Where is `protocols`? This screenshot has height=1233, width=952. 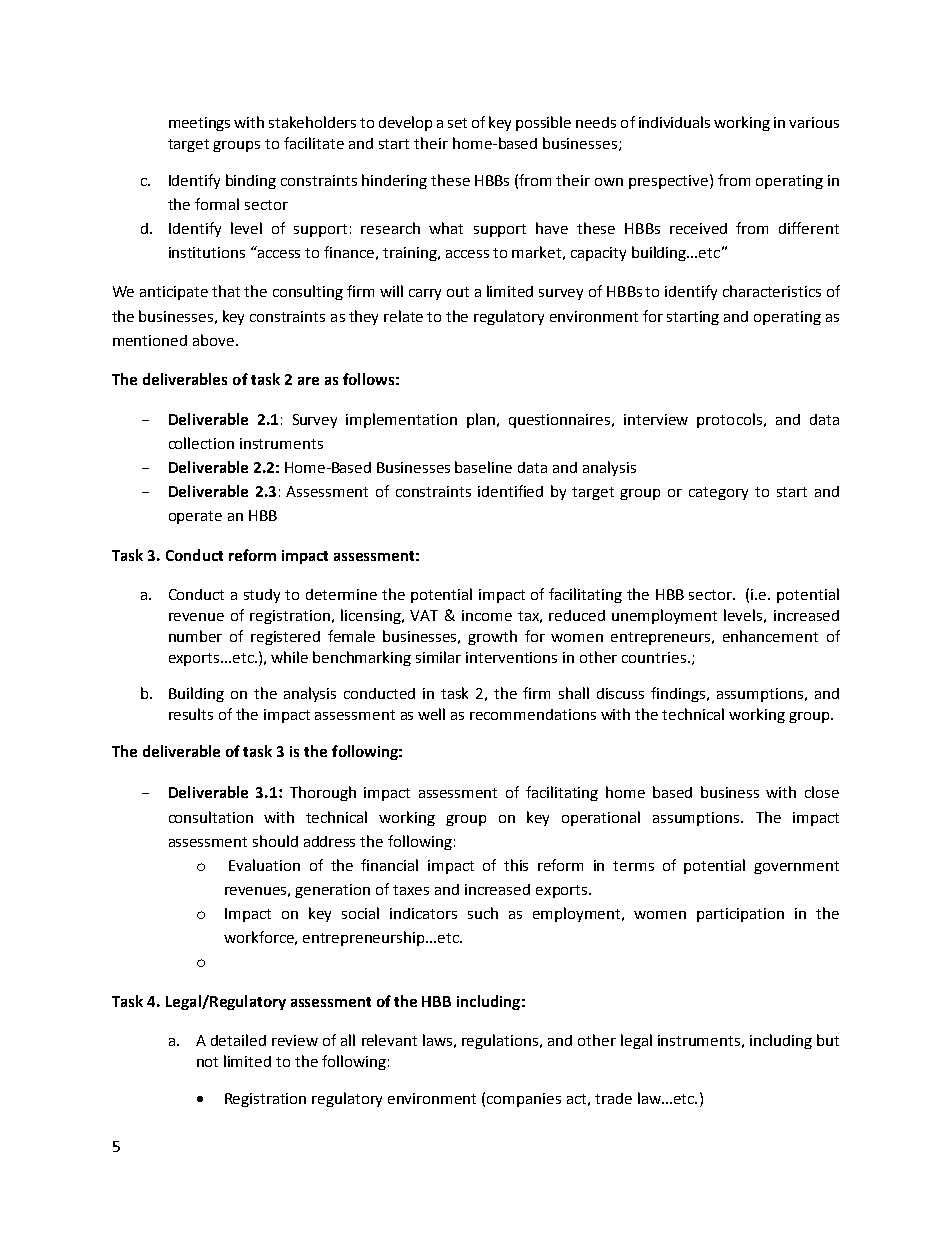 protocols is located at coordinates (729, 420).
